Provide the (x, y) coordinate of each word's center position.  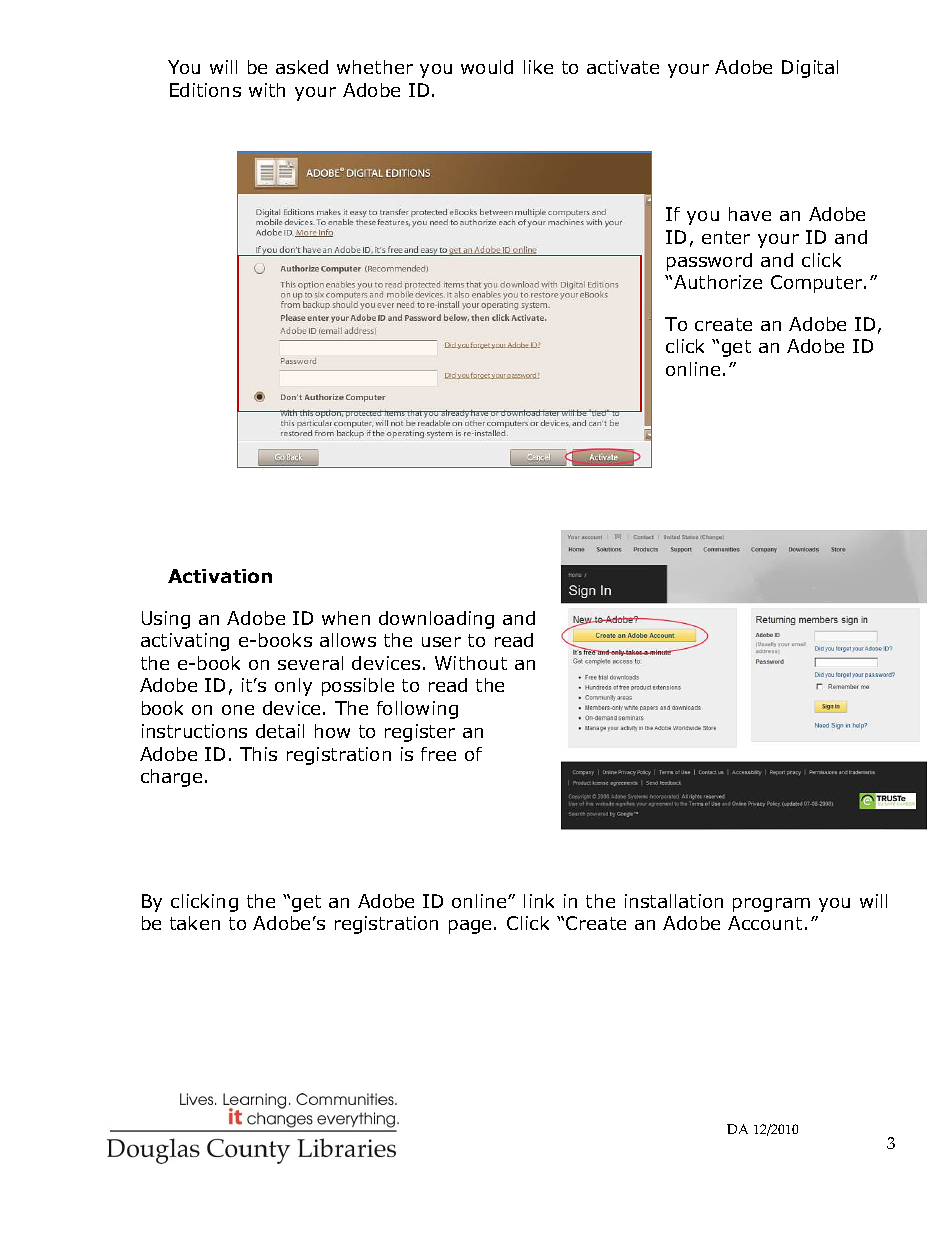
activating (185, 642)
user (441, 642)
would (487, 67)
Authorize (718, 282)
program (771, 905)
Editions (205, 90)
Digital (810, 69)
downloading (436, 620)
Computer (818, 284)
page (470, 927)
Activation (220, 576)
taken (195, 923)
